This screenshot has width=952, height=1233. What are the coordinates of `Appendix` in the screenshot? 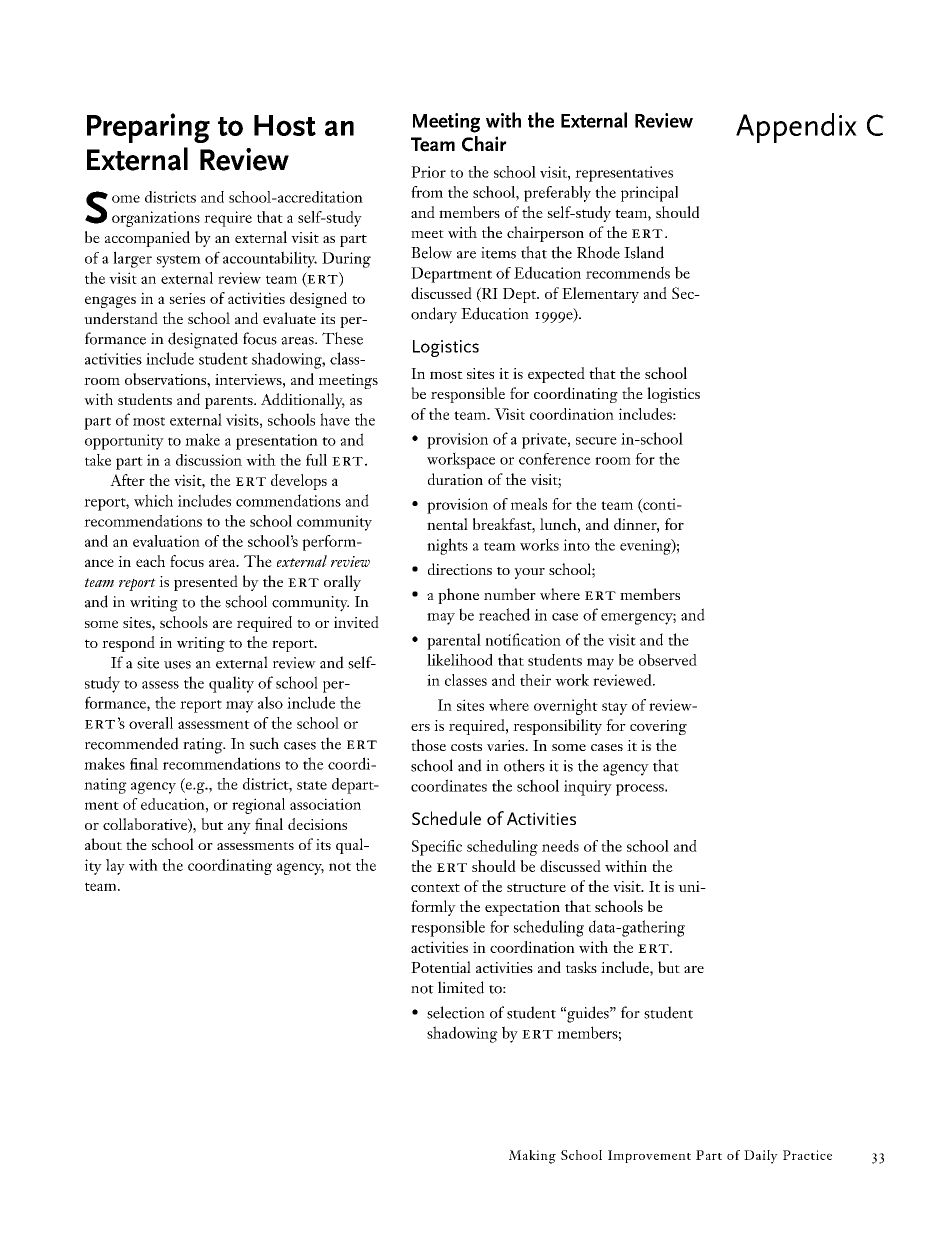 It's located at (796, 128).
